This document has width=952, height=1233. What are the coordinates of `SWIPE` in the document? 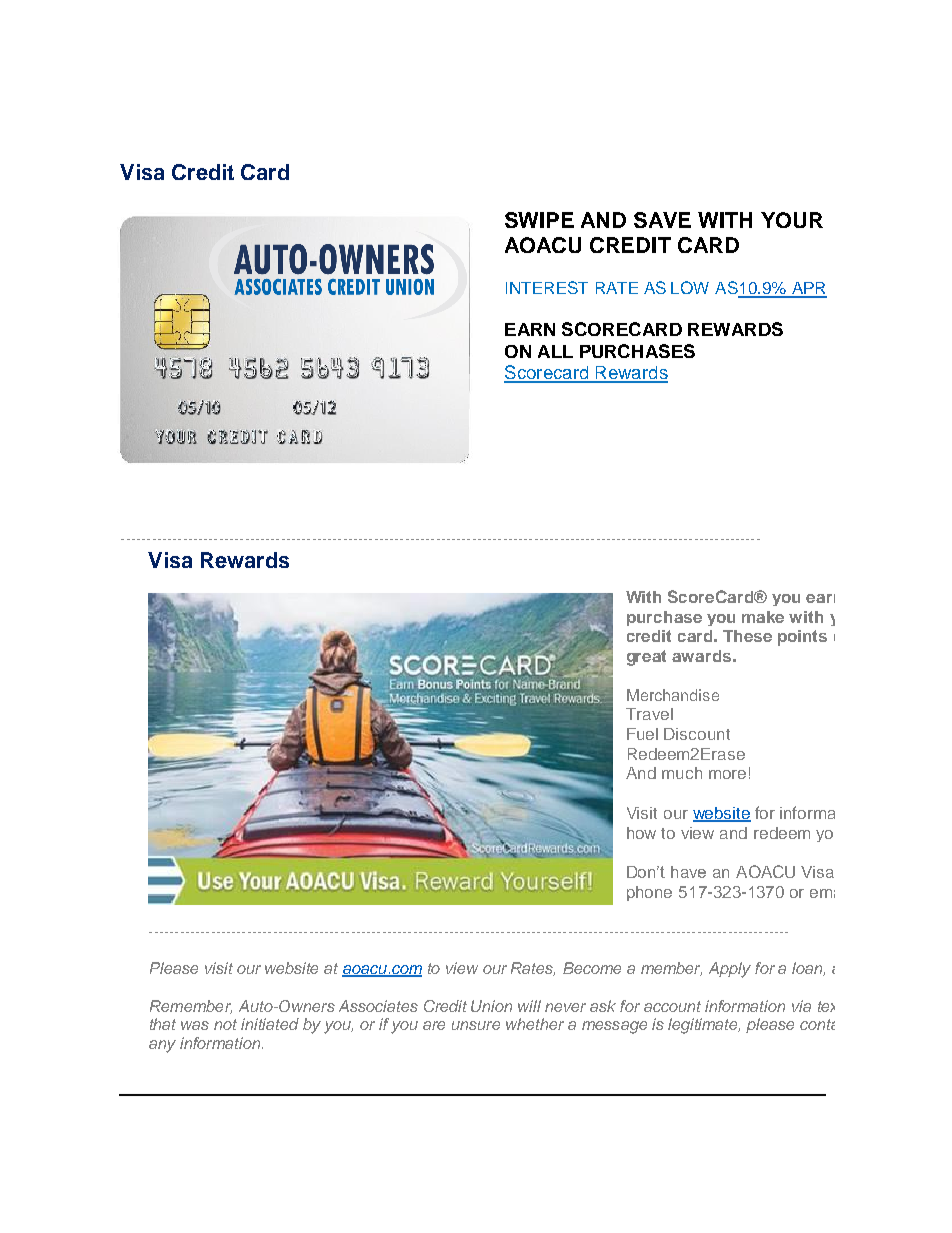 It's located at (539, 220).
